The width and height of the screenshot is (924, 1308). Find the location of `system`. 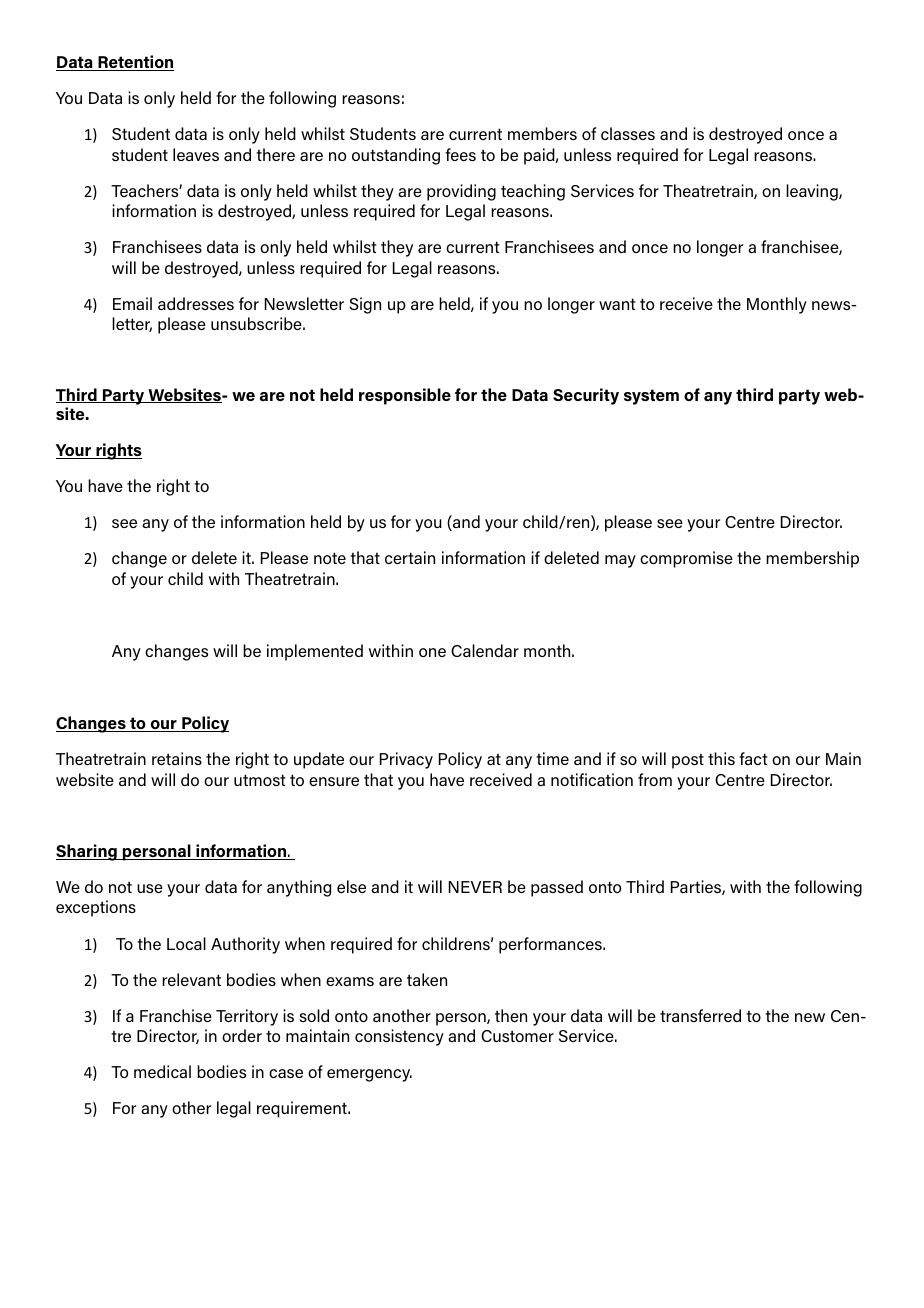

system is located at coordinates (651, 397).
